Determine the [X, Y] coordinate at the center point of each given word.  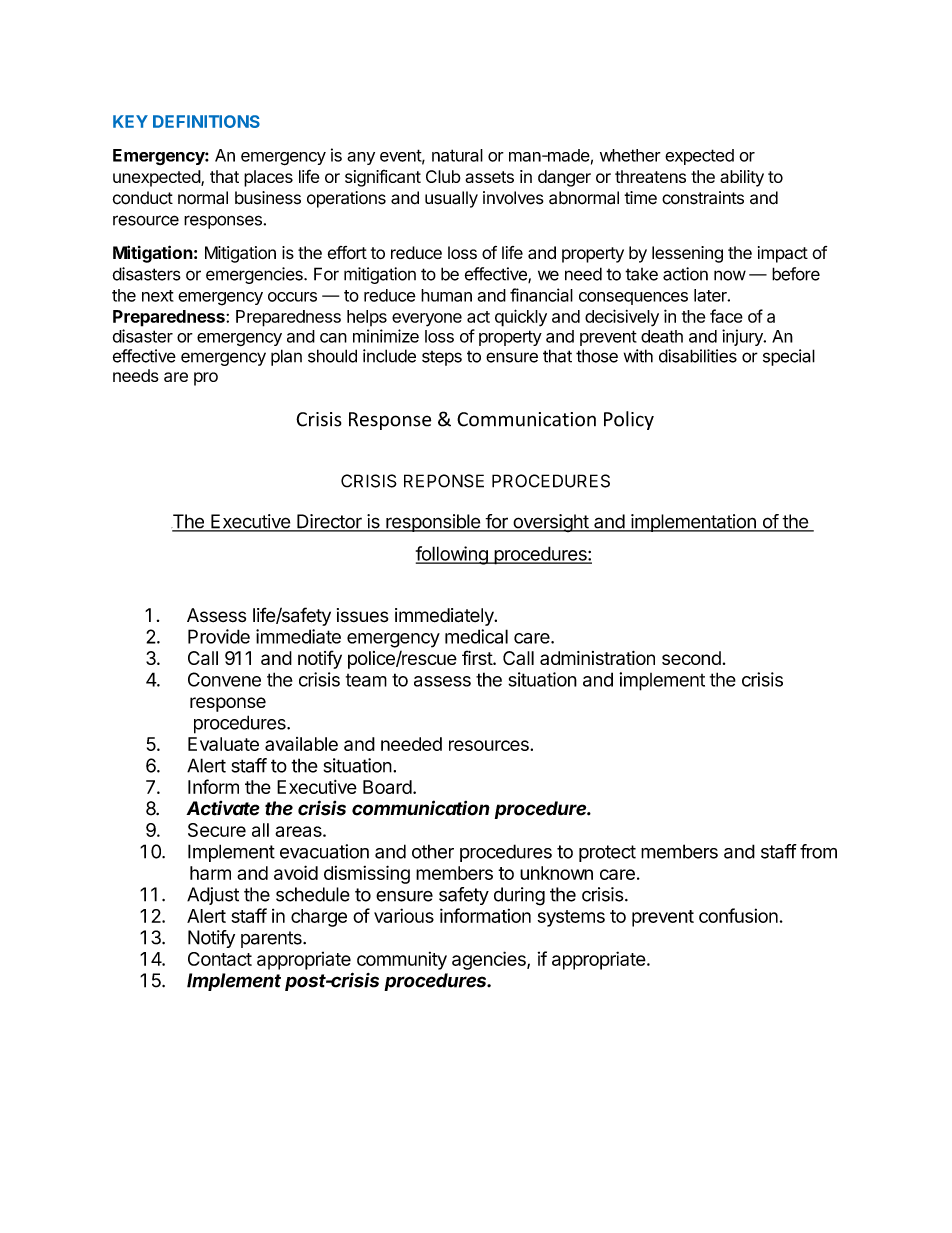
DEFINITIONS [206, 121]
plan [286, 357]
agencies [490, 960]
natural [457, 155]
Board [387, 787]
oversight [550, 523]
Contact [220, 959]
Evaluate [223, 744]
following [453, 555]
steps [442, 358]
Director [329, 522]
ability [742, 178]
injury [743, 337]
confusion [738, 915]
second [691, 658]
